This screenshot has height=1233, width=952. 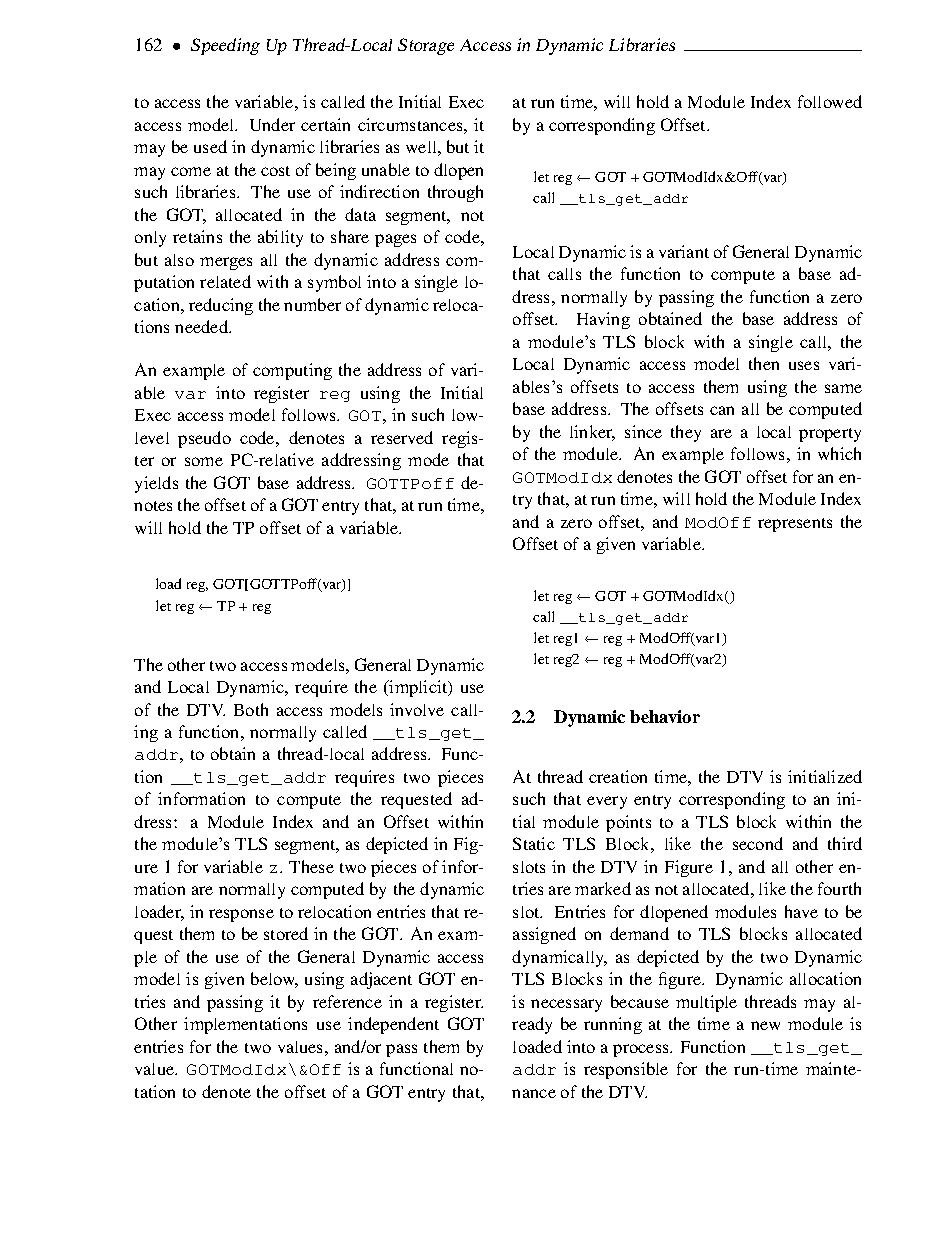 I want to click on reference, so click(x=347, y=1001).
